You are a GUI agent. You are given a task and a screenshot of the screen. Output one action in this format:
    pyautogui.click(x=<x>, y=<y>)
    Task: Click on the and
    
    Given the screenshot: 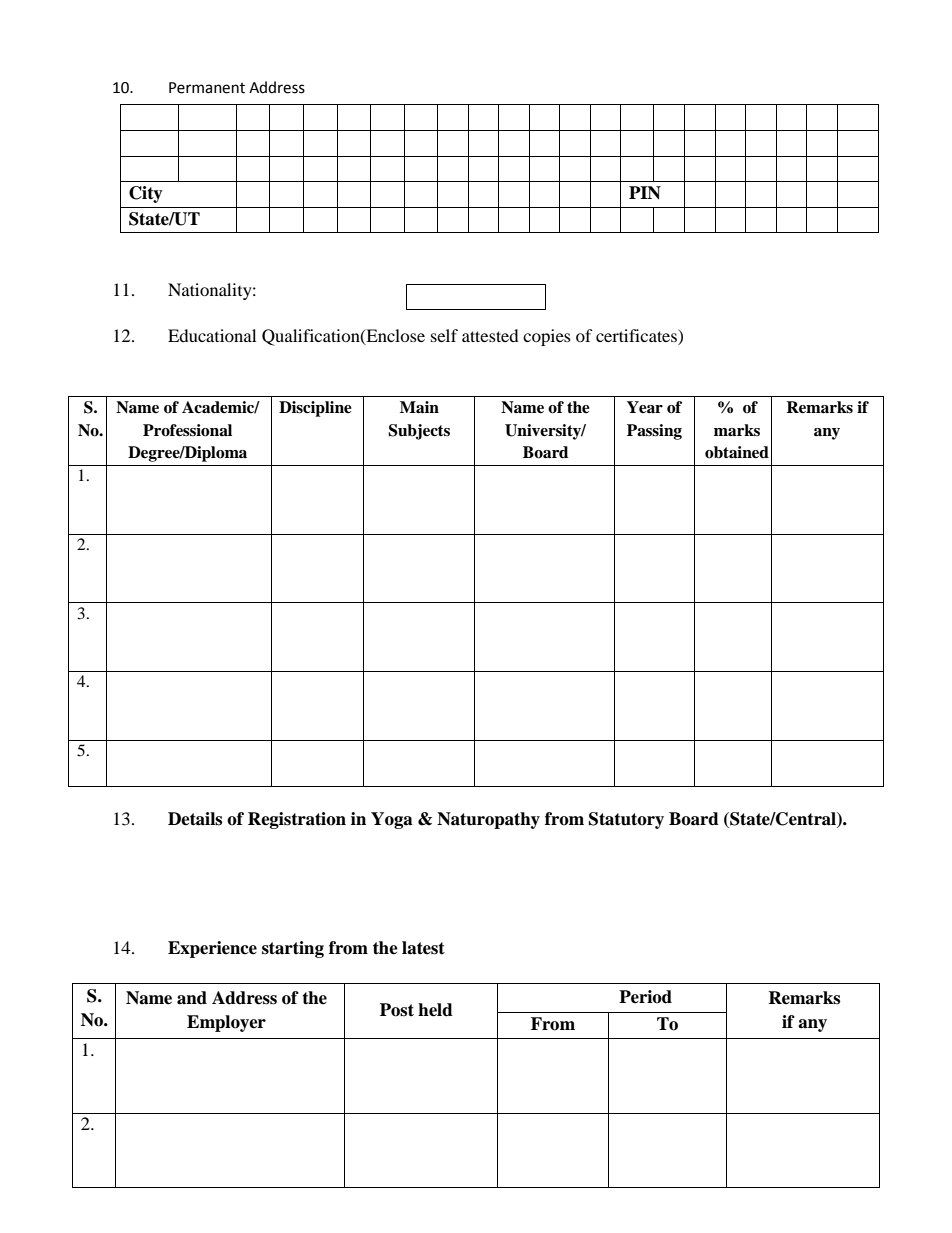 What is the action you would take?
    pyautogui.click(x=192, y=998)
